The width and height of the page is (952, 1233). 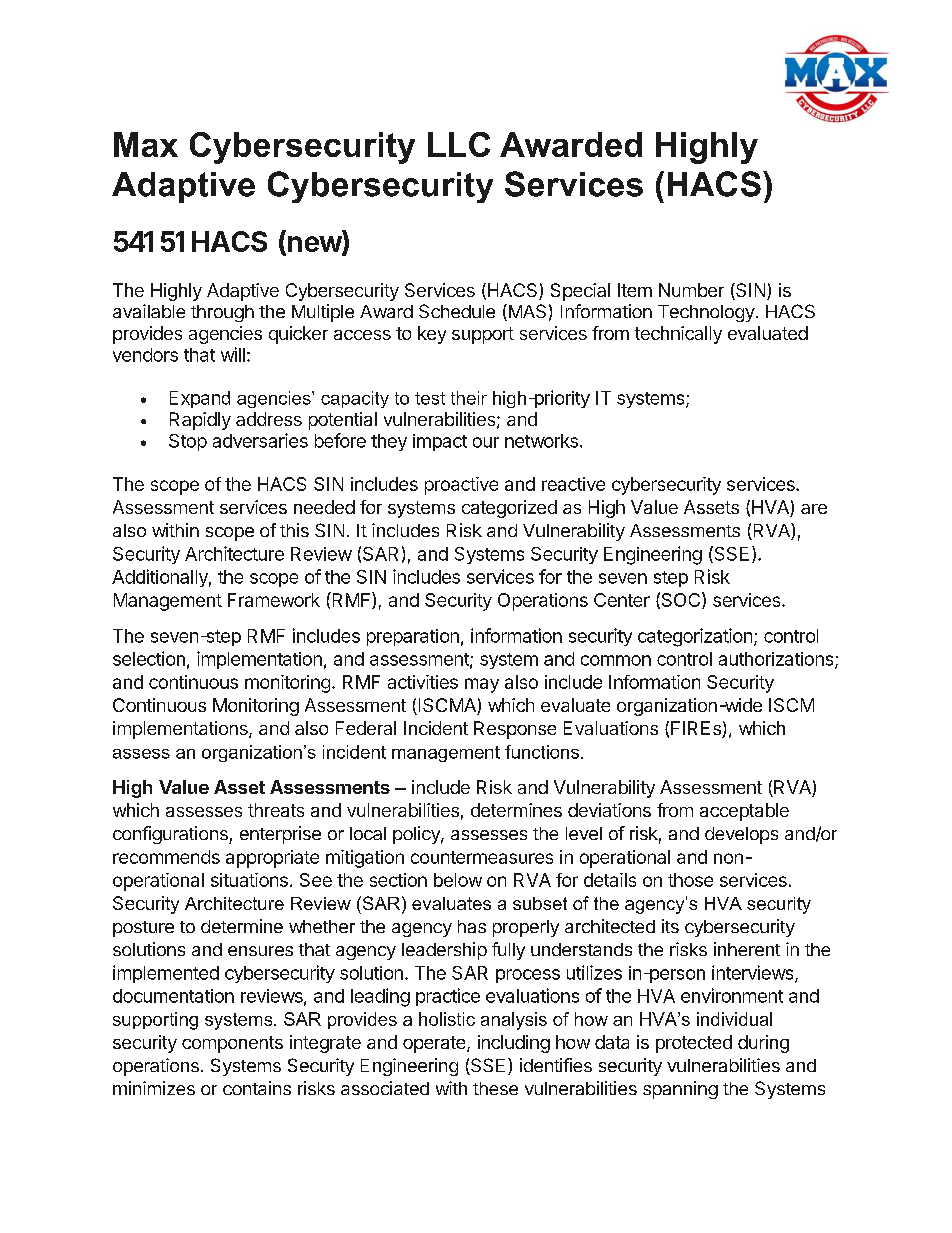 What do you see at coordinates (763, 1044) in the page?
I see `during` at bounding box center [763, 1044].
